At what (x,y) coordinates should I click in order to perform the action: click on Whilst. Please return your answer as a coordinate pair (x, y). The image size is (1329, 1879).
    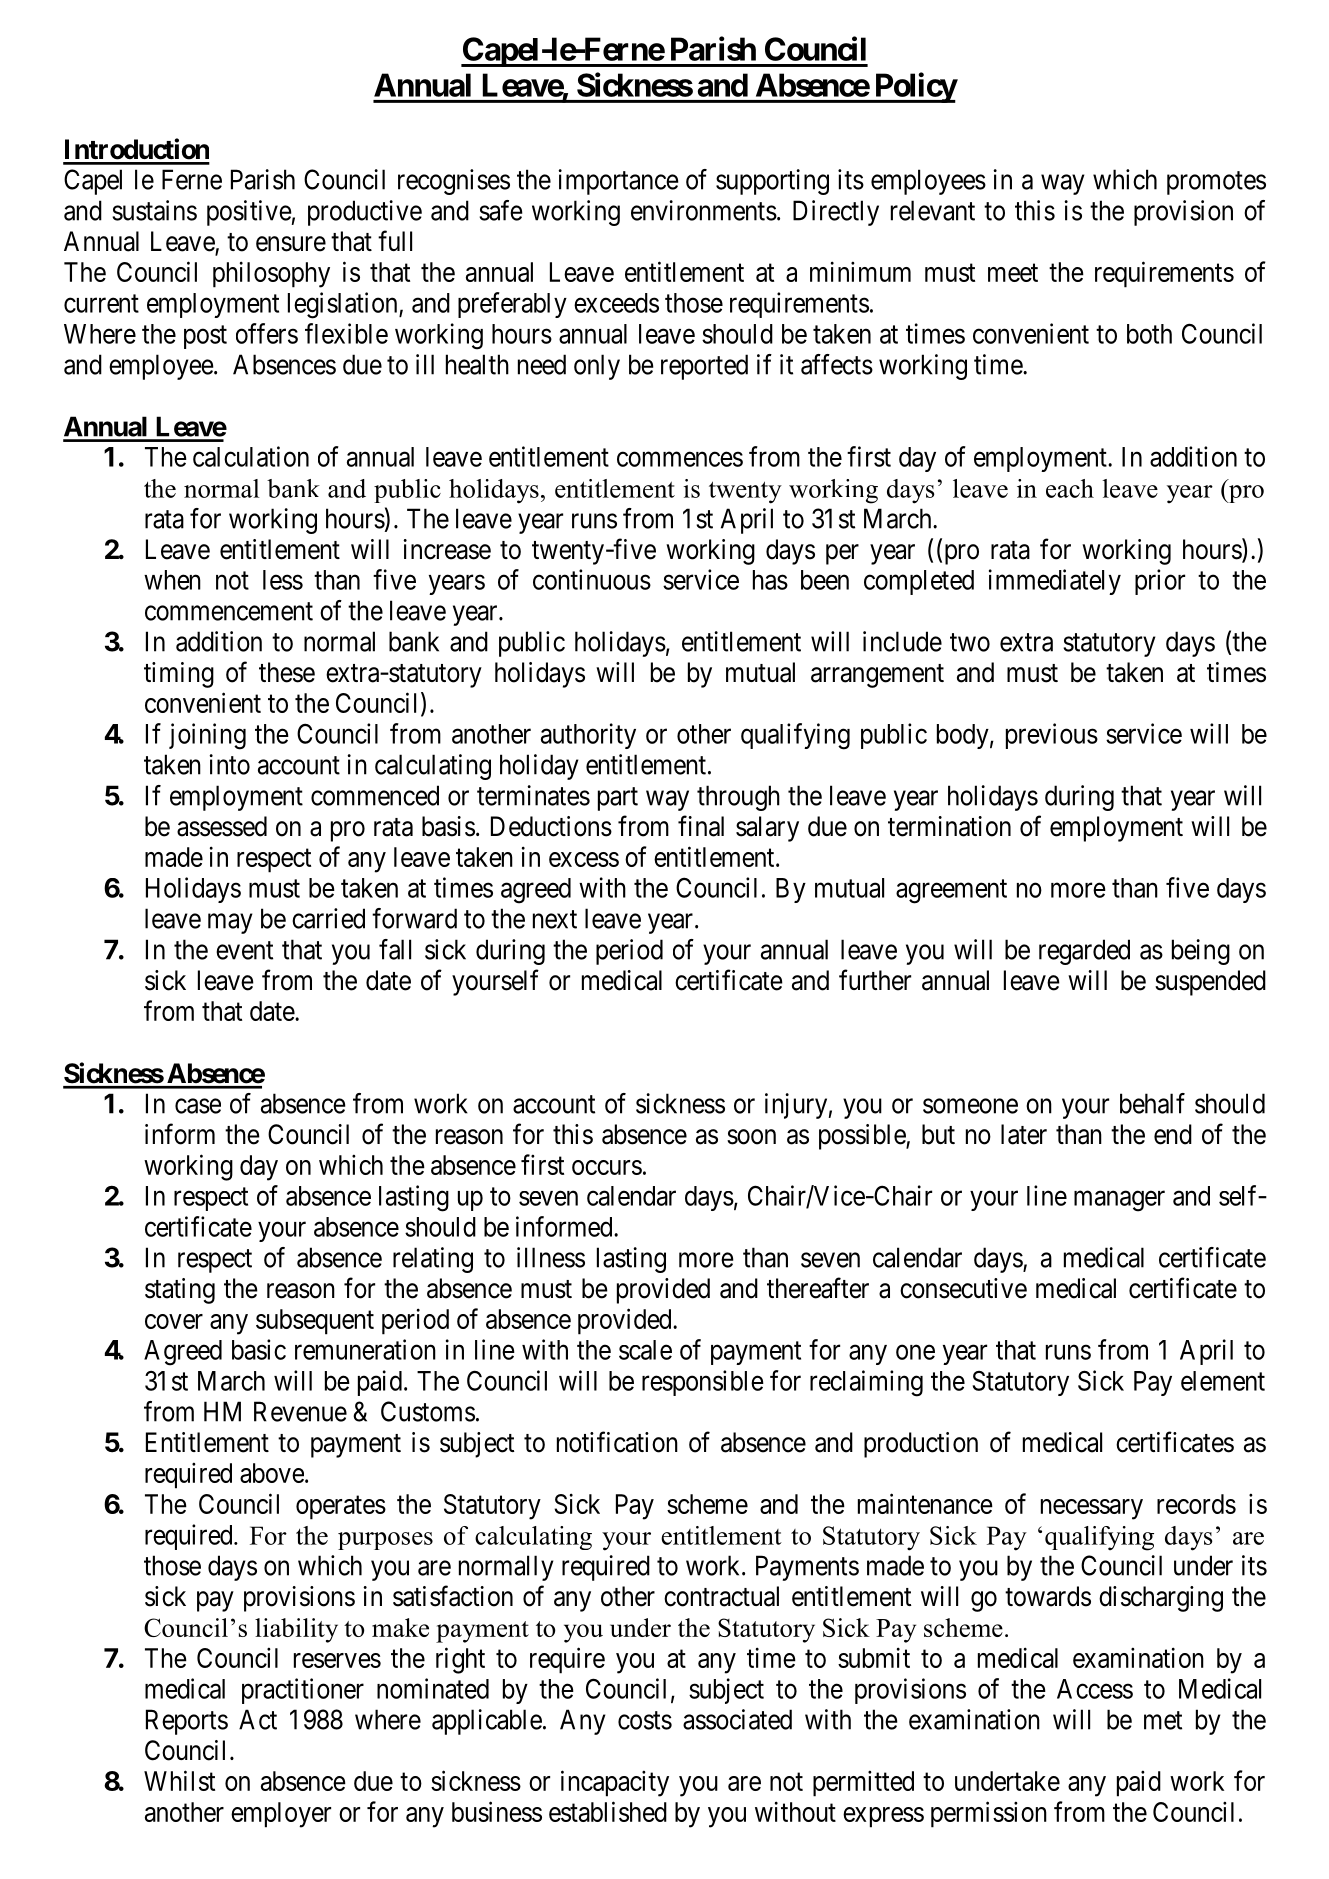
    Looking at the image, I should click on (179, 1780).
